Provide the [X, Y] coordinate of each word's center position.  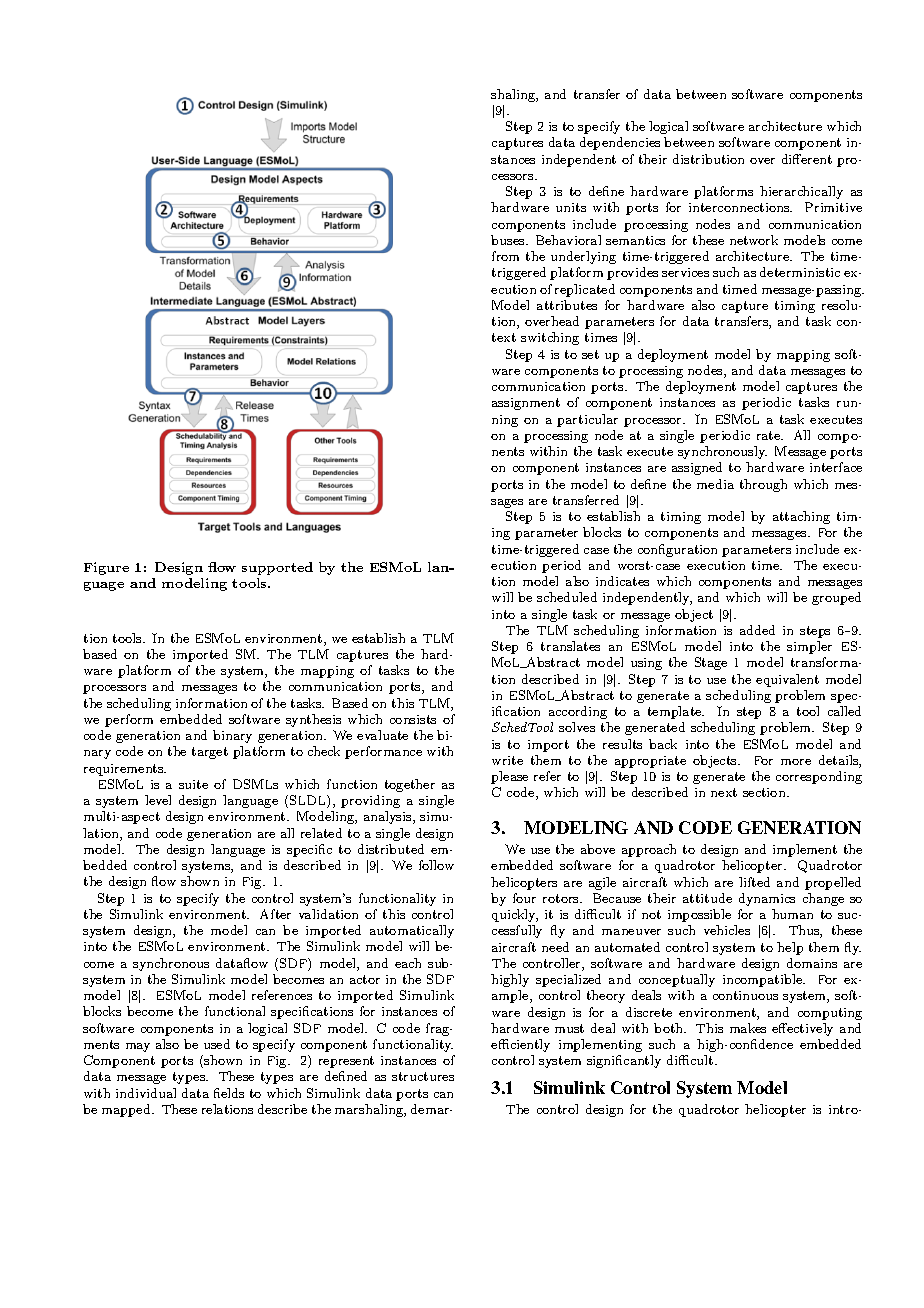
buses [509, 240]
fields [229, 1093]
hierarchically [801, 192]
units [571, 207]
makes [748, 1028]
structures [423, 1076]
